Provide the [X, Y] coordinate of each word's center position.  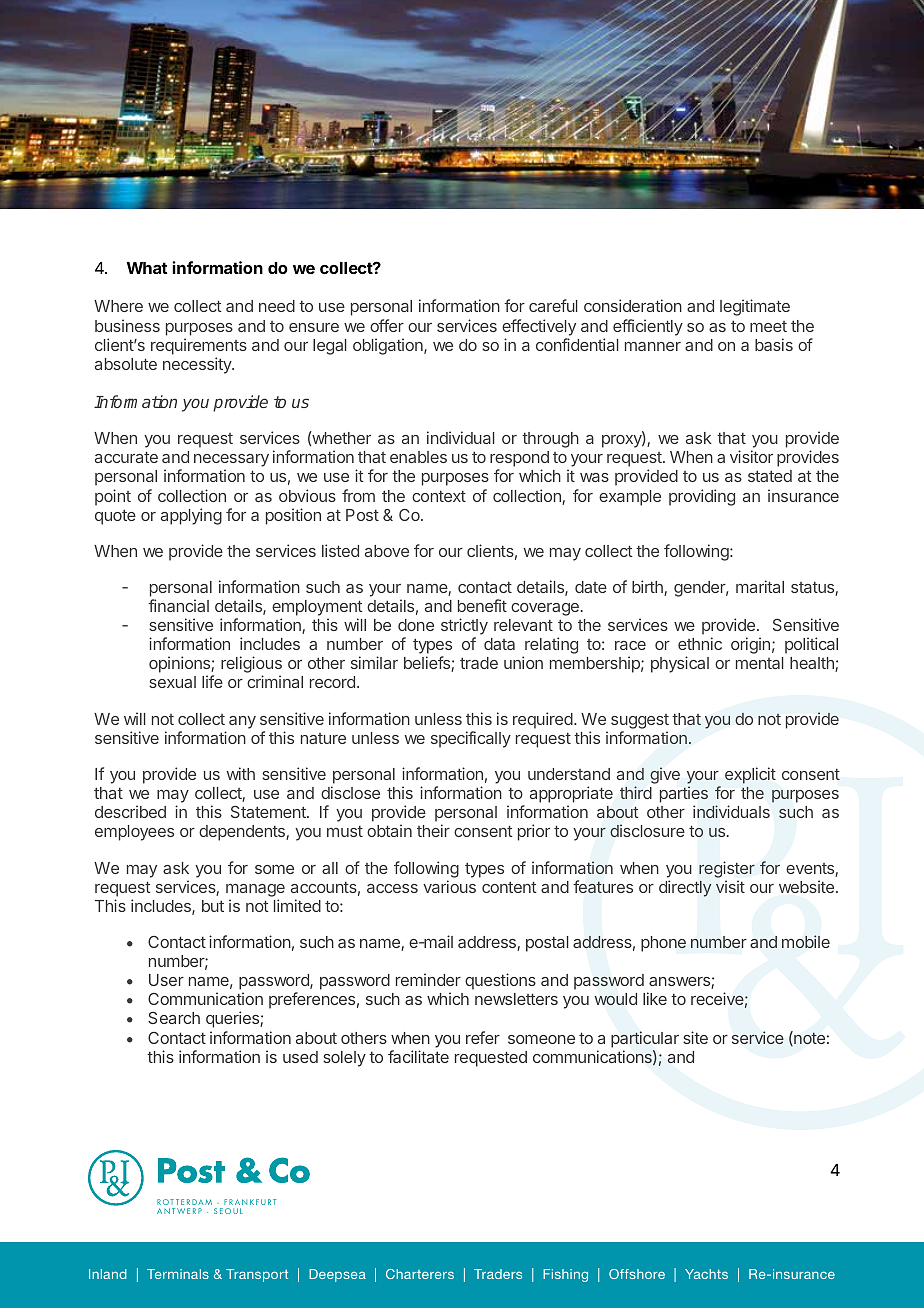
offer [387, 325]
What [147, 268]
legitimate [755, 307]
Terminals [178, 1274]
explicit [750, 775]
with [241, 773]
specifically [471, 739]
